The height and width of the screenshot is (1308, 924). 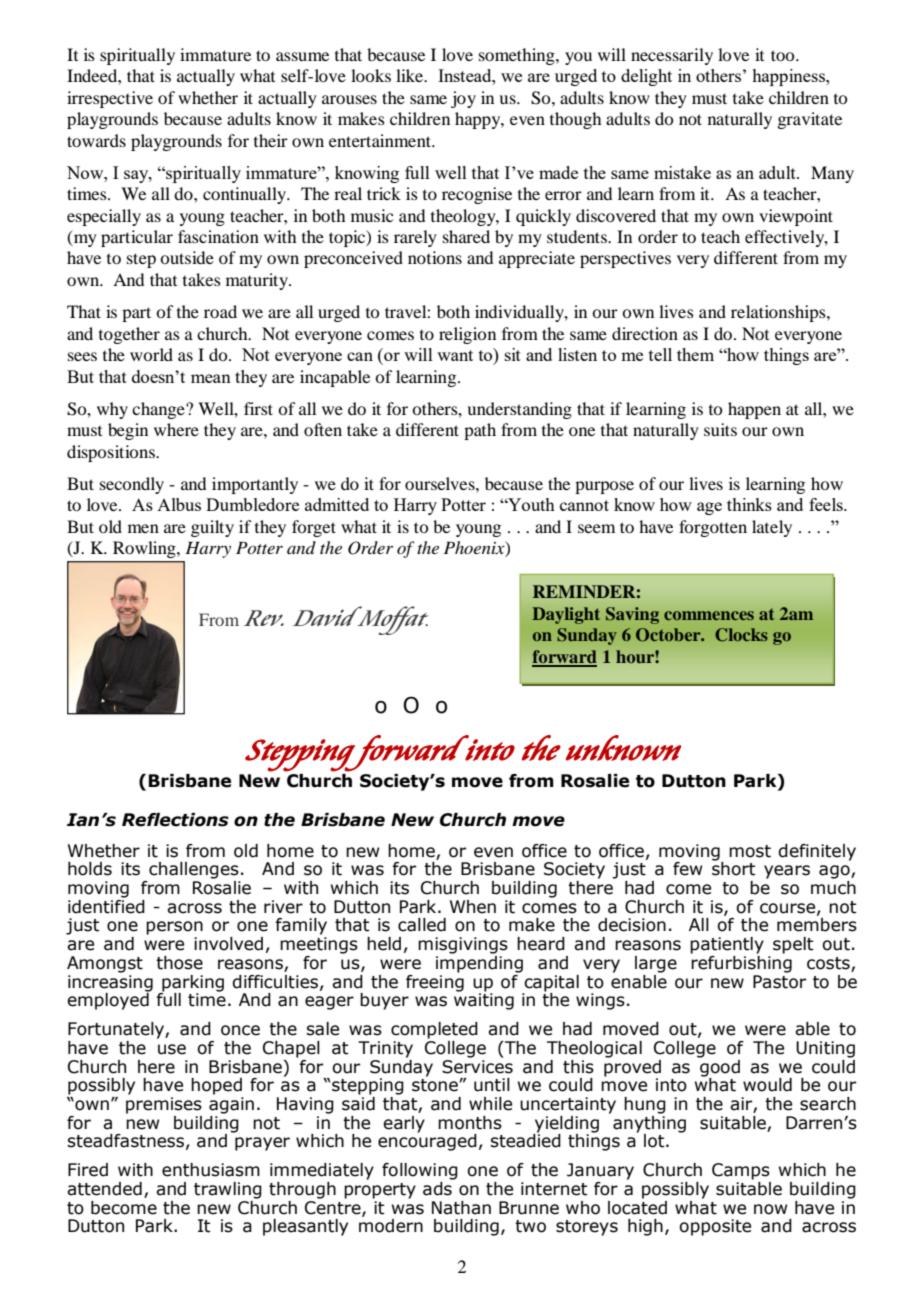 What do you see at coordinates (461, 1208) in the screenshot?
I see `Nathan` at bounding box center [461, 1208].
